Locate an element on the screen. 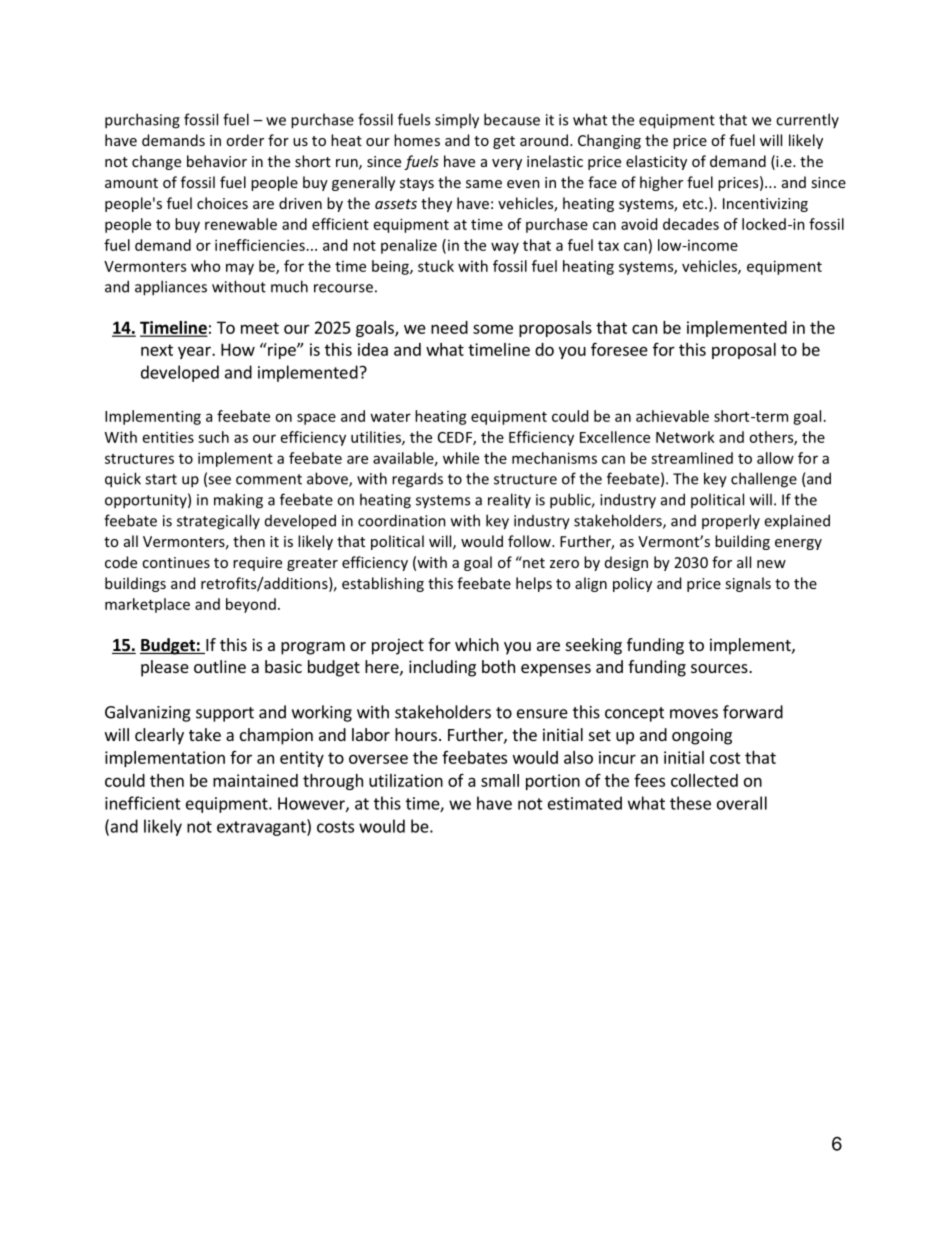 Image resolution: width=952 pixels, height=1233 pixels. simply is located at coordinates (457, 121).
